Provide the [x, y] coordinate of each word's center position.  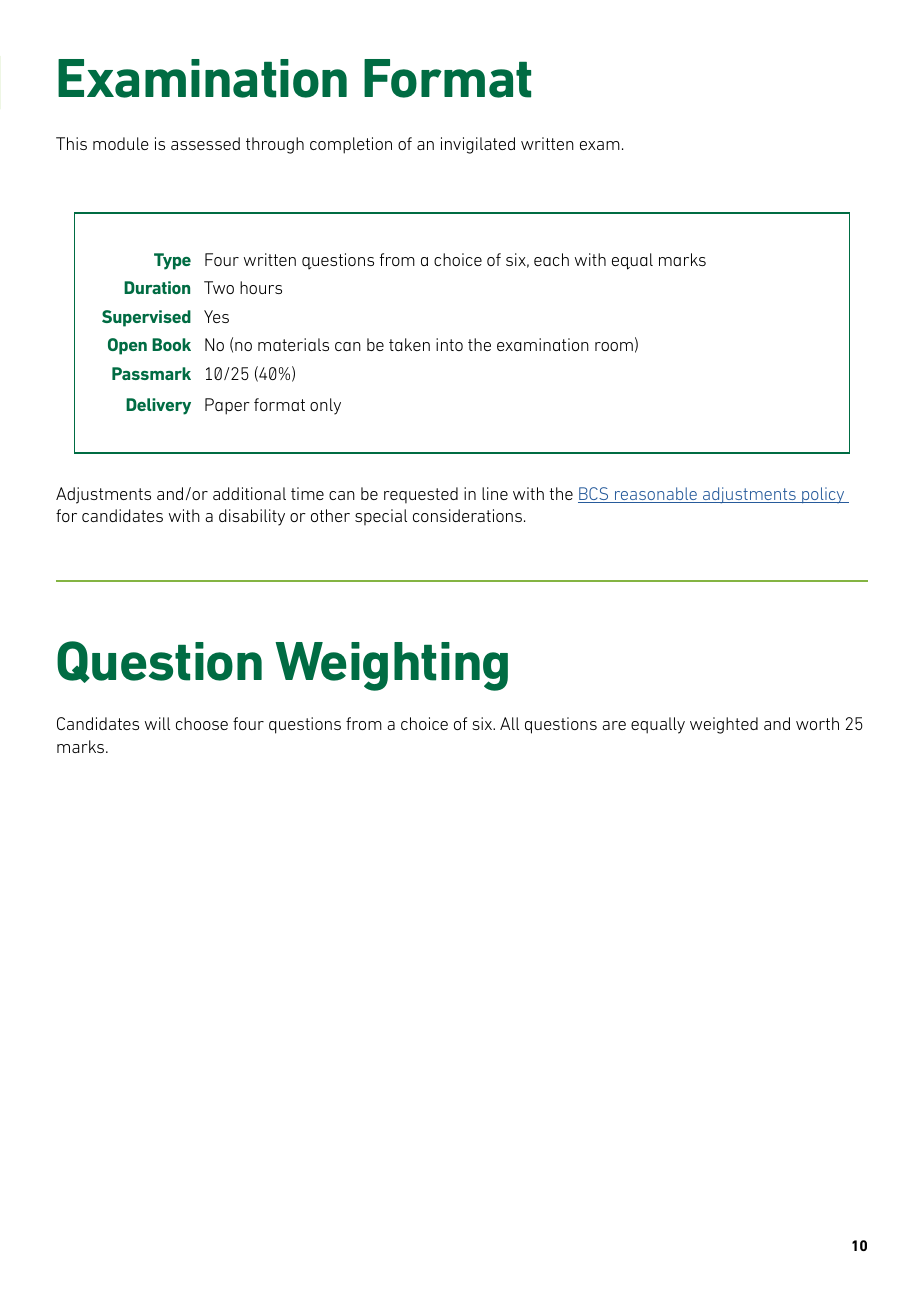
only [325, 406]
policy [823, 495]
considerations [467, 515]
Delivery [158, 406]
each [551, 259]
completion [351, 145]
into [449, 344]
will [157, 723]
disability [252, 517]
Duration [157, 287]
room [614, 346]
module [121, 143]
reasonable [656, 495]
